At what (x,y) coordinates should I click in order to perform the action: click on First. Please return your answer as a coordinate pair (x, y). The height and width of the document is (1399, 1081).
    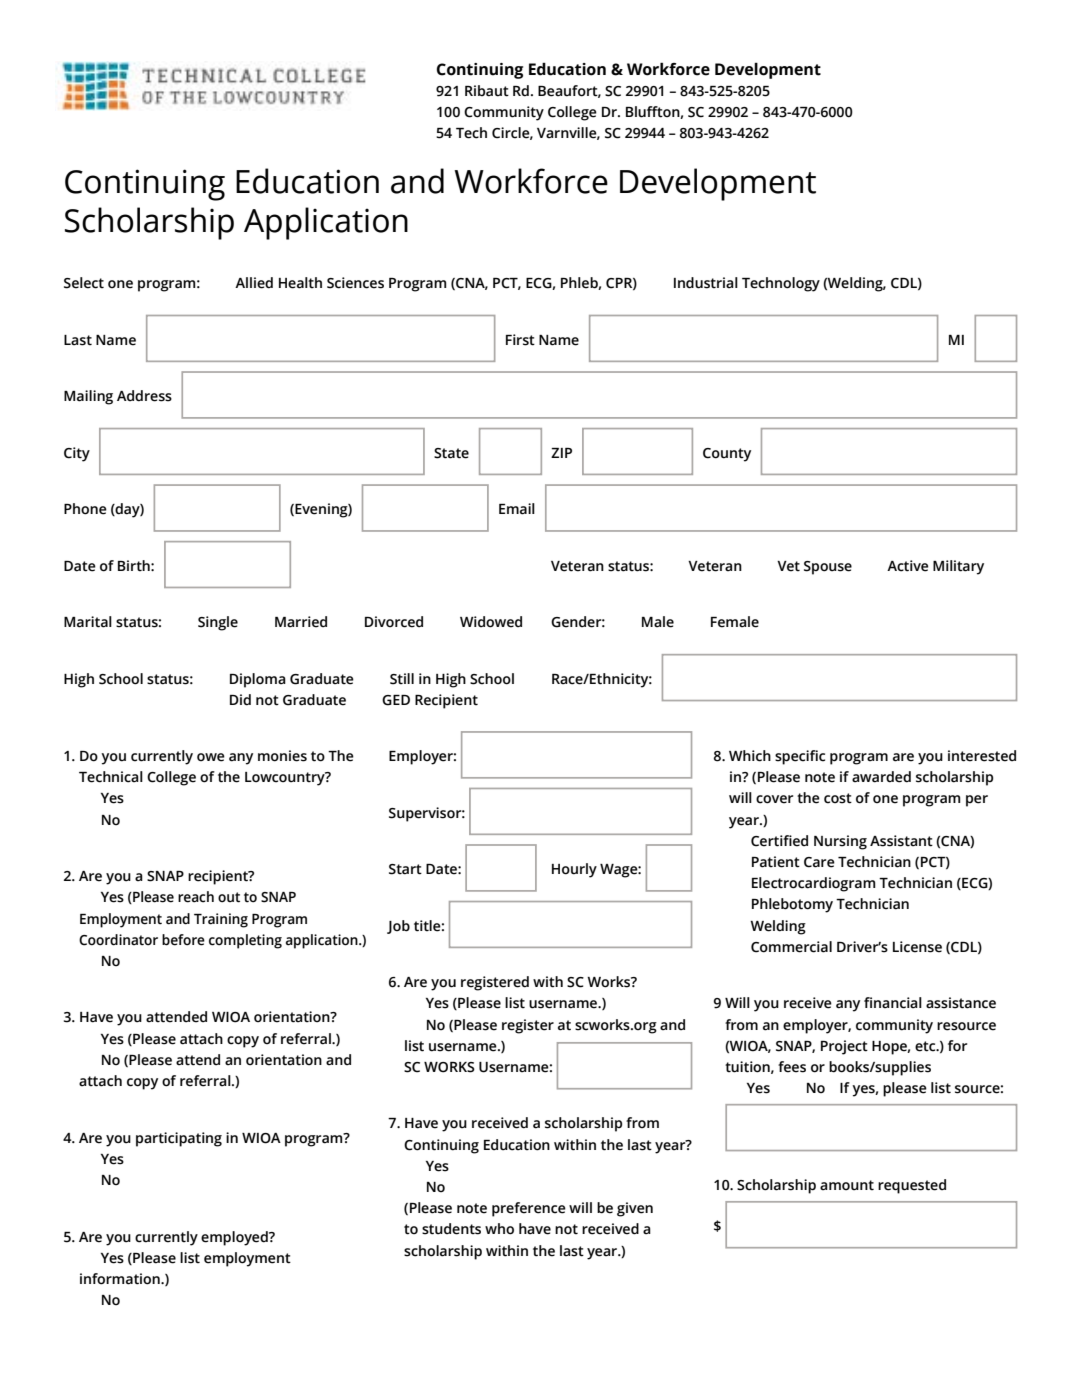
    Looking at the image, I should click on (520, 340).
